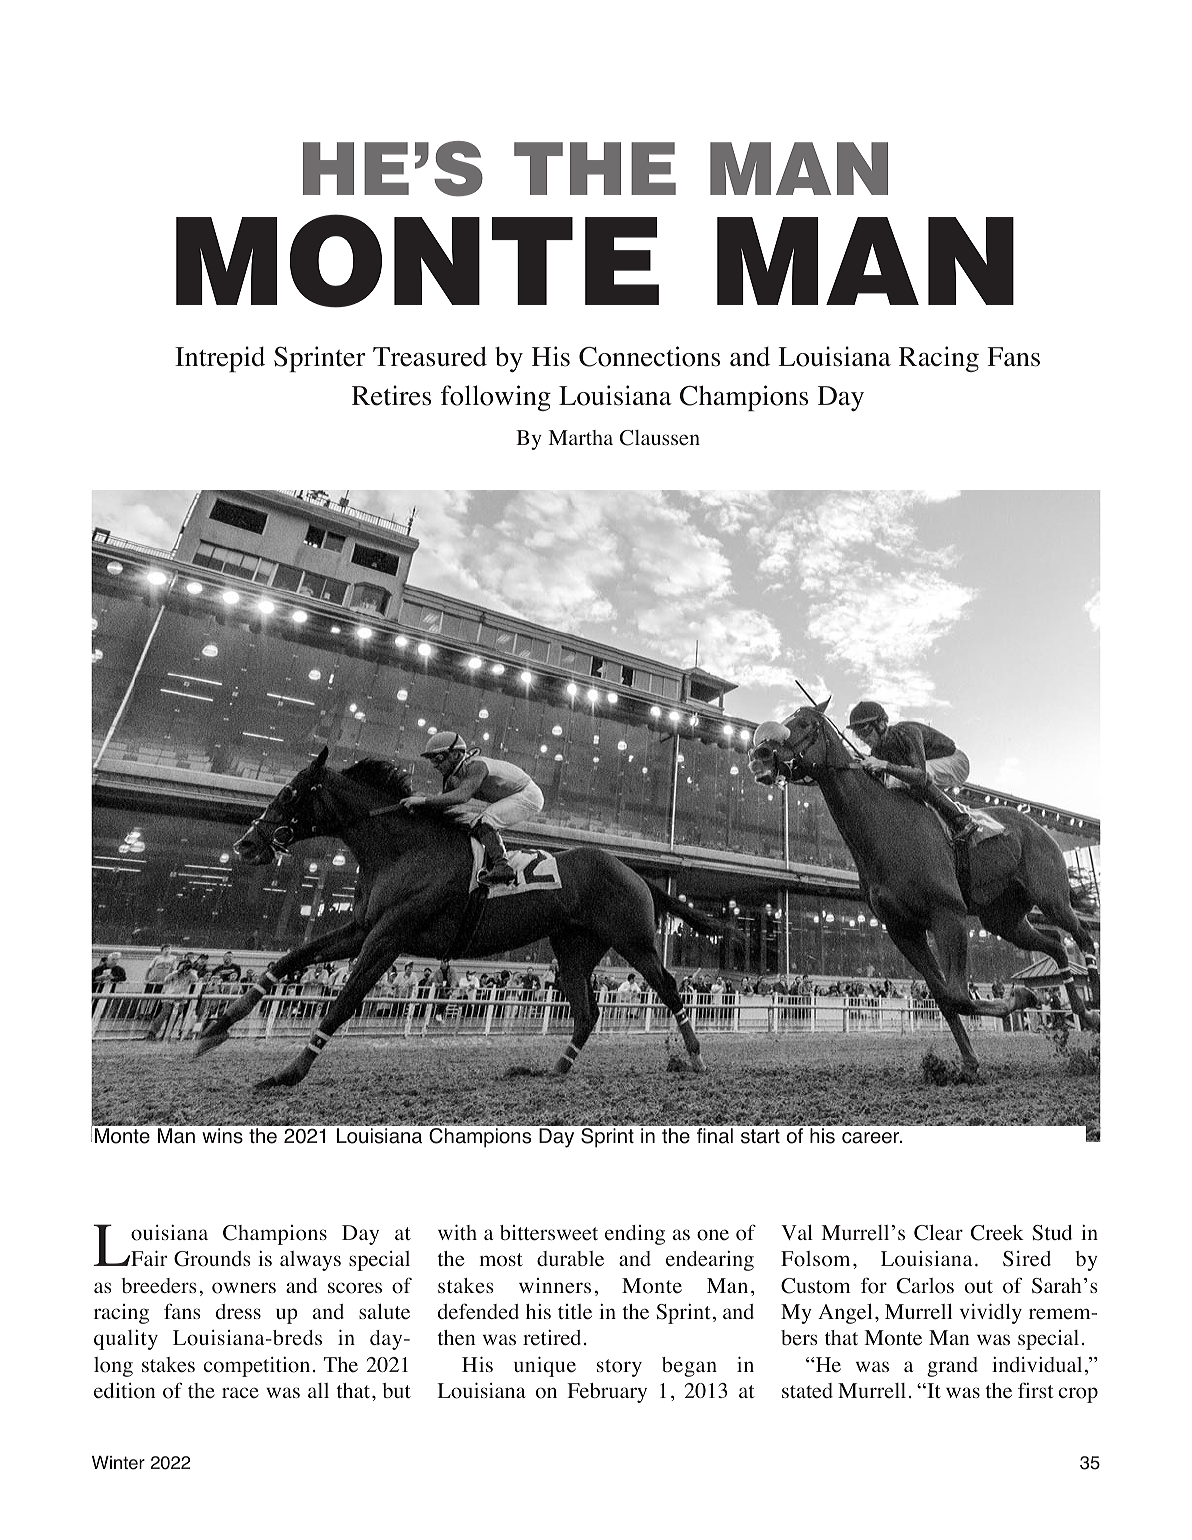 This image has height=1540, width=1192. Describe the element at coordinates (220, 359) in the image. I see `Intrepid` at that location.
